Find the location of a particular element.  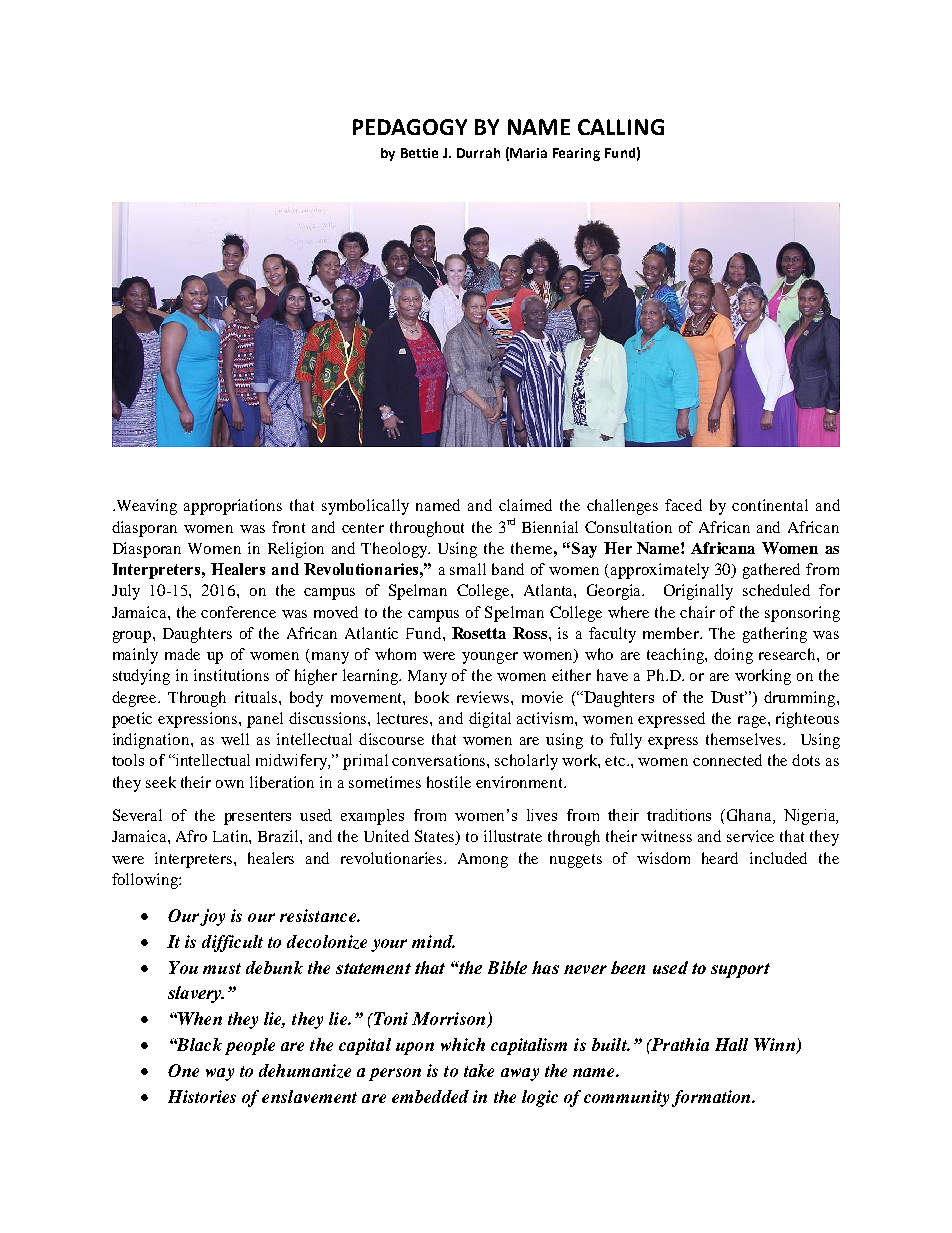

continental is located at coordinates (770, 505).
